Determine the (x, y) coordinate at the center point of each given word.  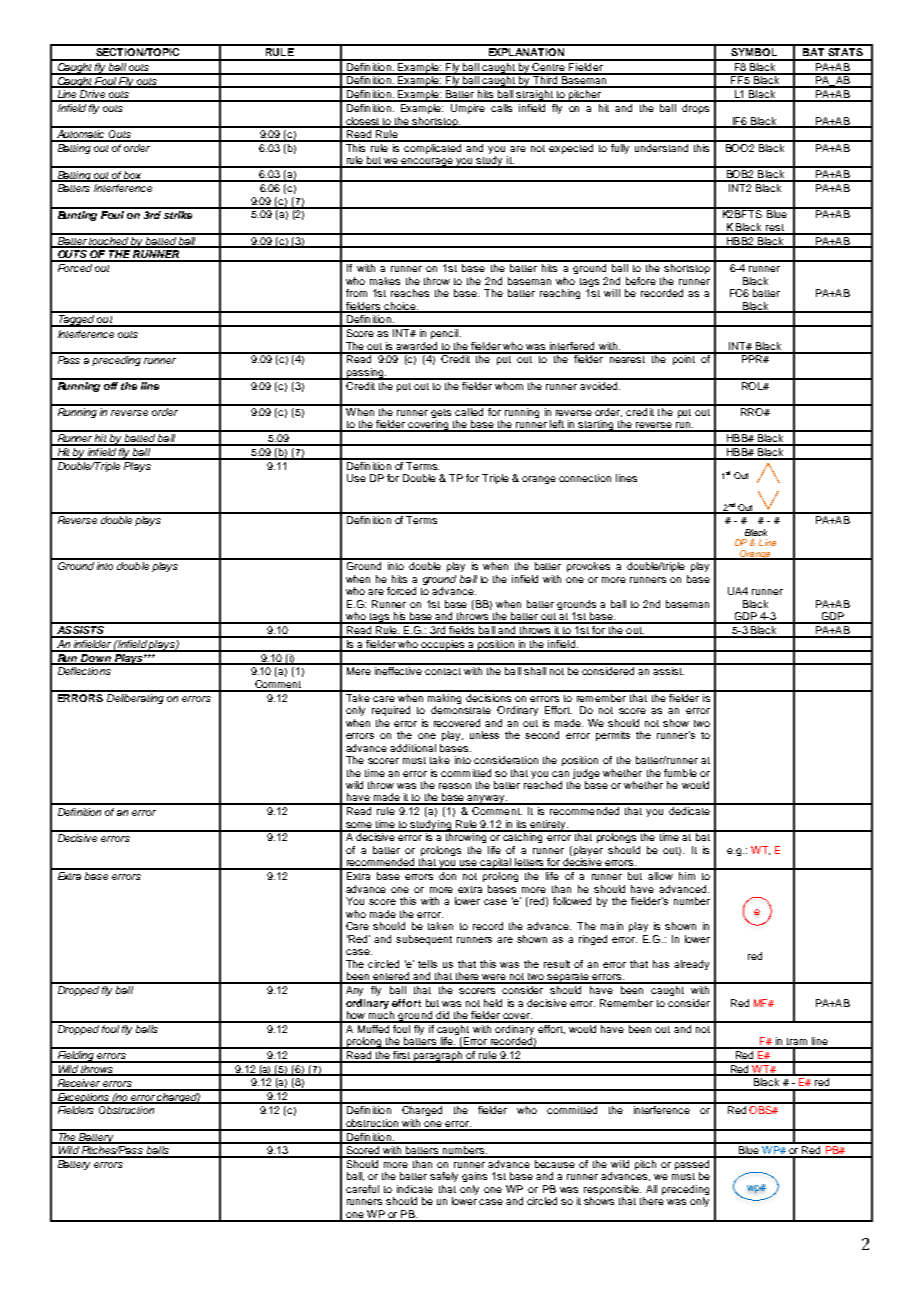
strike (178, 213)
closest (363, 122)
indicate (415, 1189)
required (391, 711)
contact (443, 671)
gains (474, 1177)
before (641, 281)
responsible (612, 1191)
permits (613, 736)
